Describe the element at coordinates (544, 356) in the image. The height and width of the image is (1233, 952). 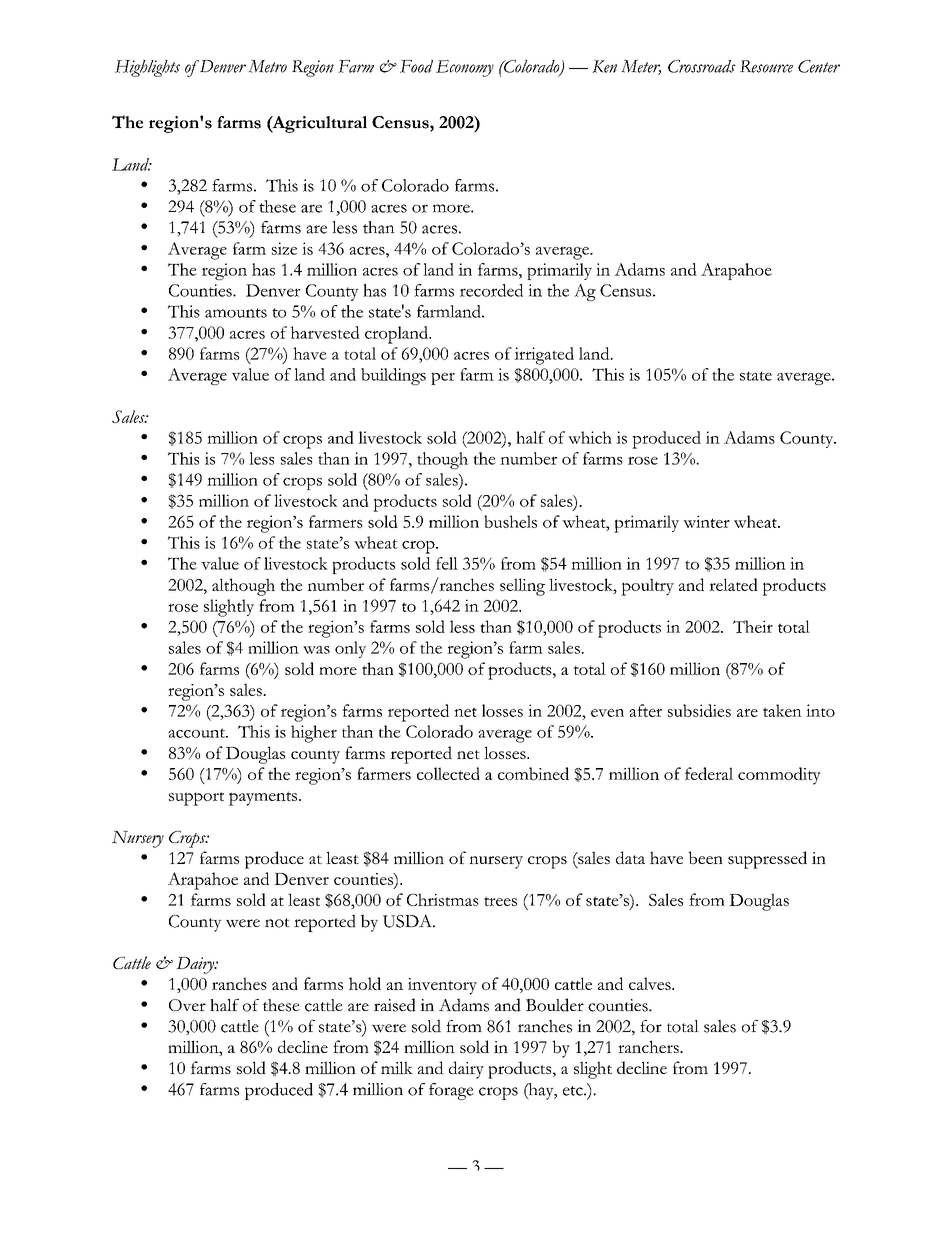
I see `irrigated` at that location.
